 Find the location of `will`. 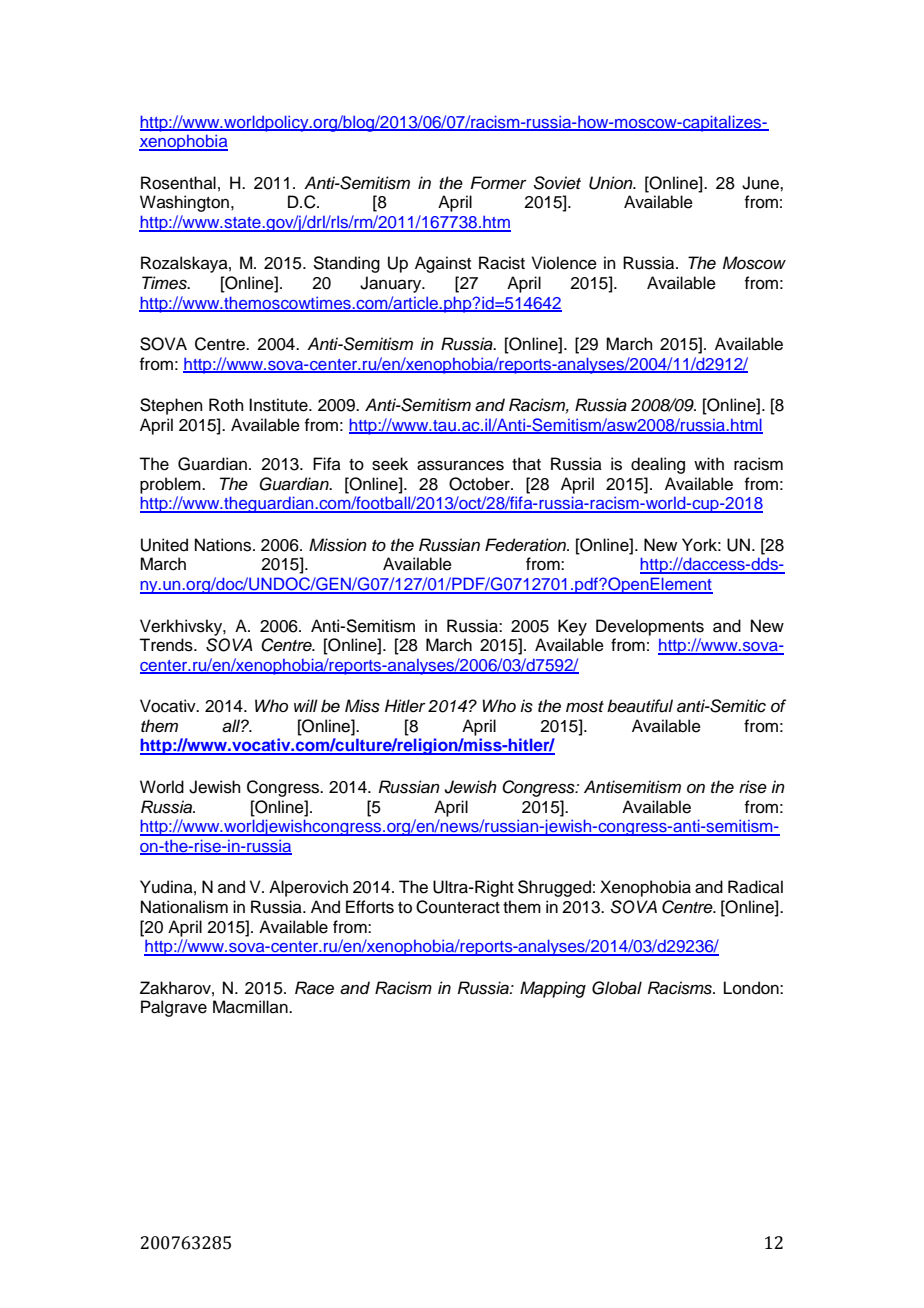

will is located at coordinates (306, 705).
